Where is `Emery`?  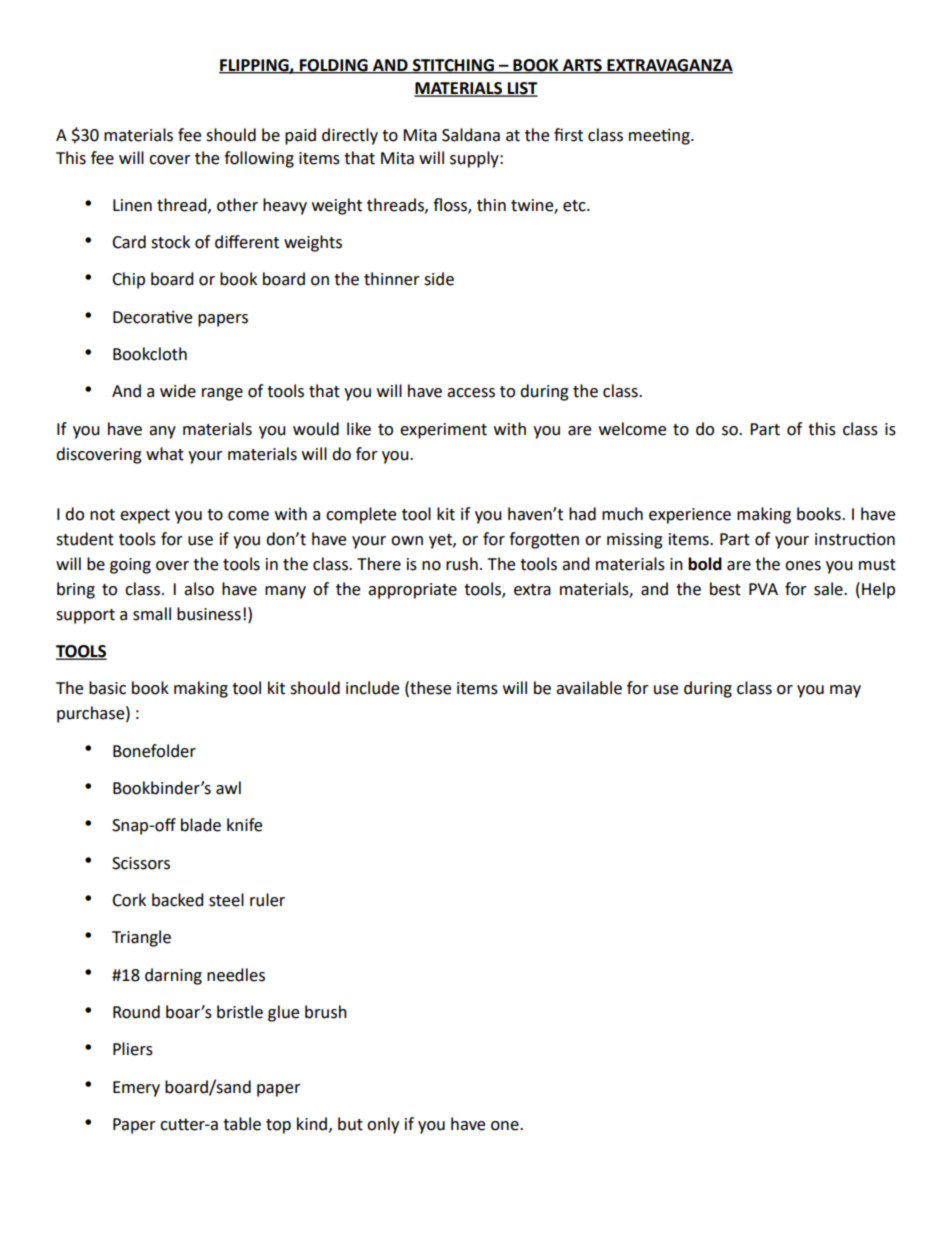
Emery is located at coordinates (136, 1089).
